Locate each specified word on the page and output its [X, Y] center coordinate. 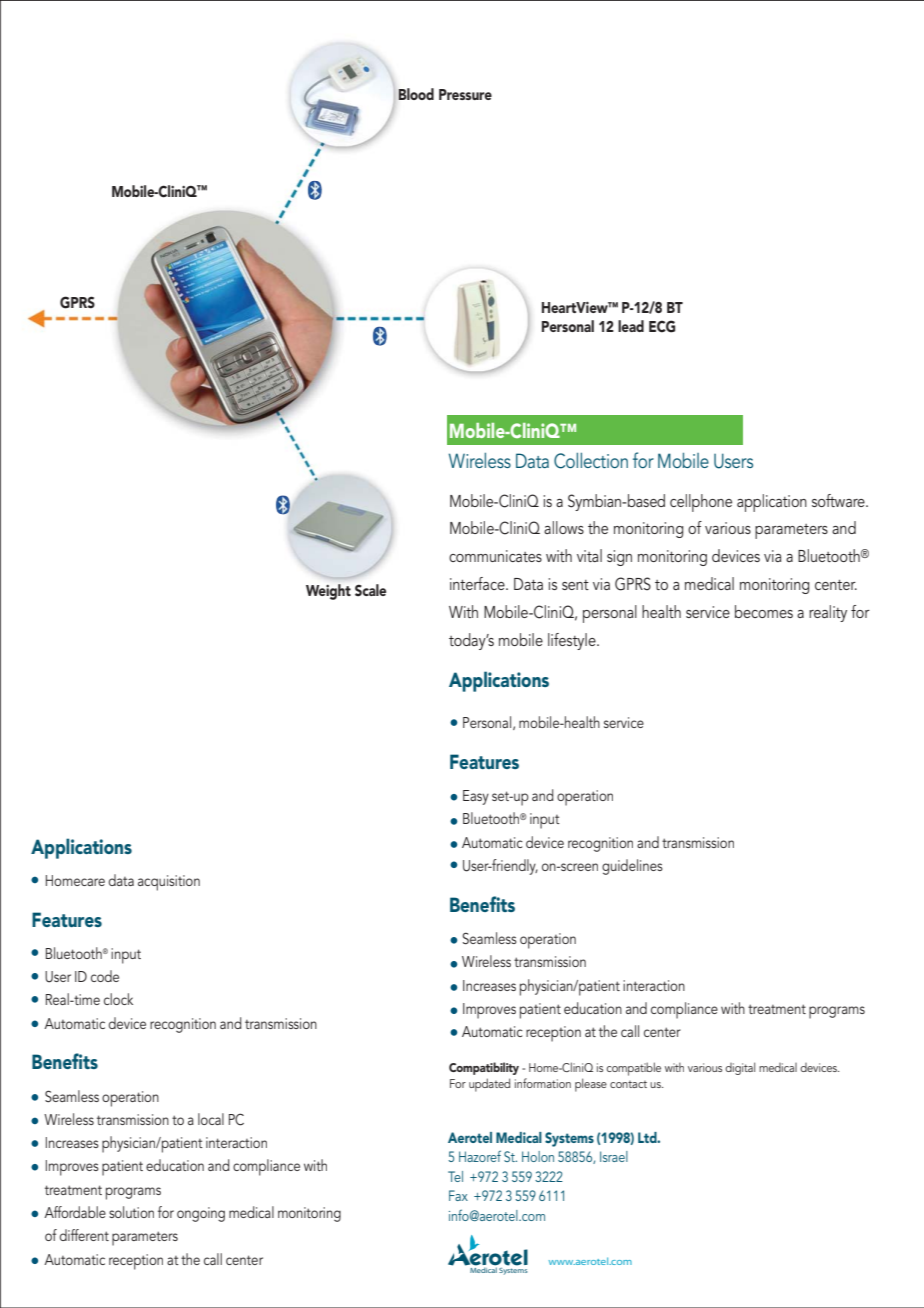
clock [118, 999]
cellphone [701, 503]
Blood [416, 94]
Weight [328, 592]
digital [740, 1068]
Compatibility [484, 1068]
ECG [662, 326]
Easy [476, 797]
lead [631, 326]
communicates [495, 556]
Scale [370, 590]
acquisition [169, 883]
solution [131, 1212]
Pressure [465, 94]
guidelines [632, 867]
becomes [764, 611]
